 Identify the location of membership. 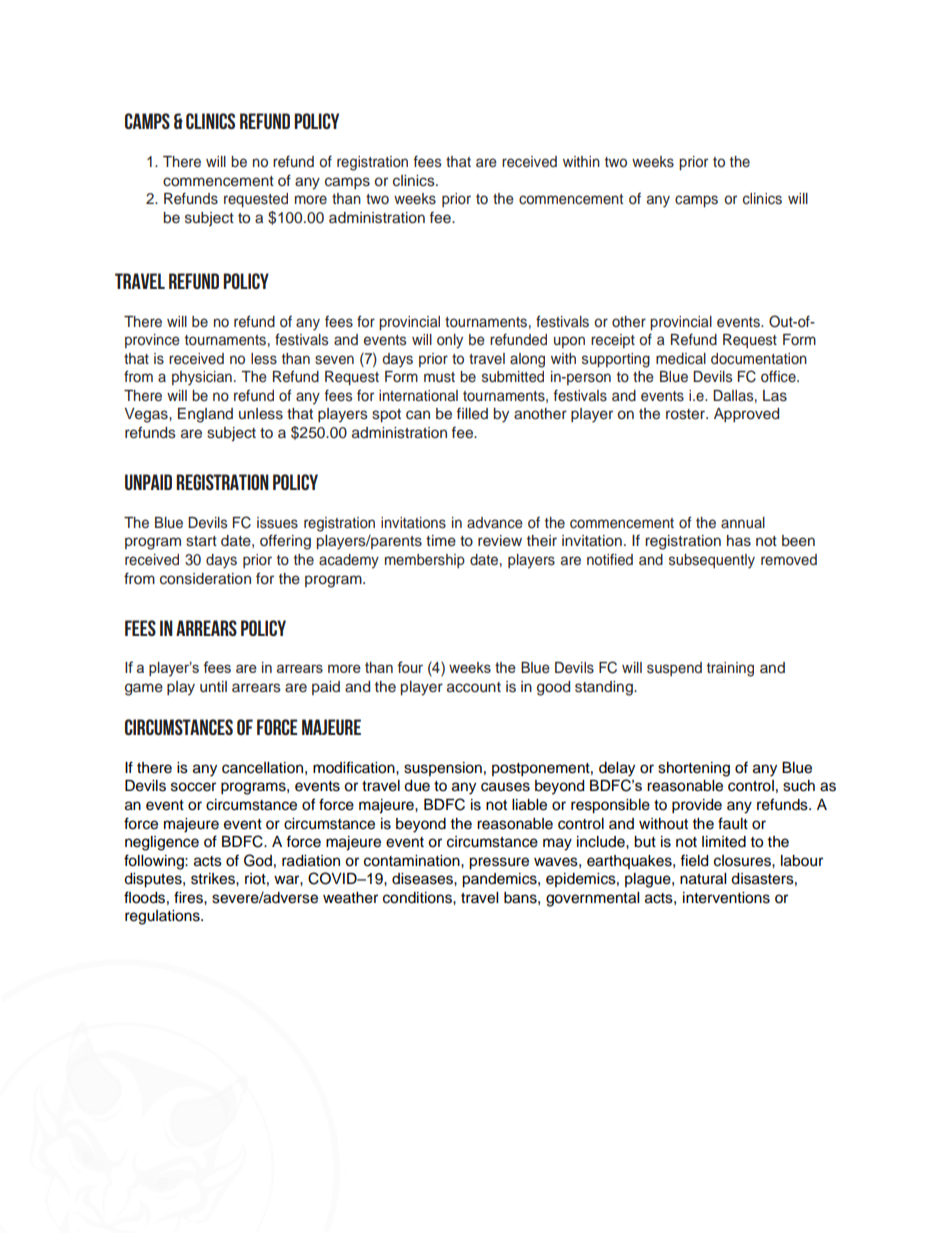
(425, 561).
